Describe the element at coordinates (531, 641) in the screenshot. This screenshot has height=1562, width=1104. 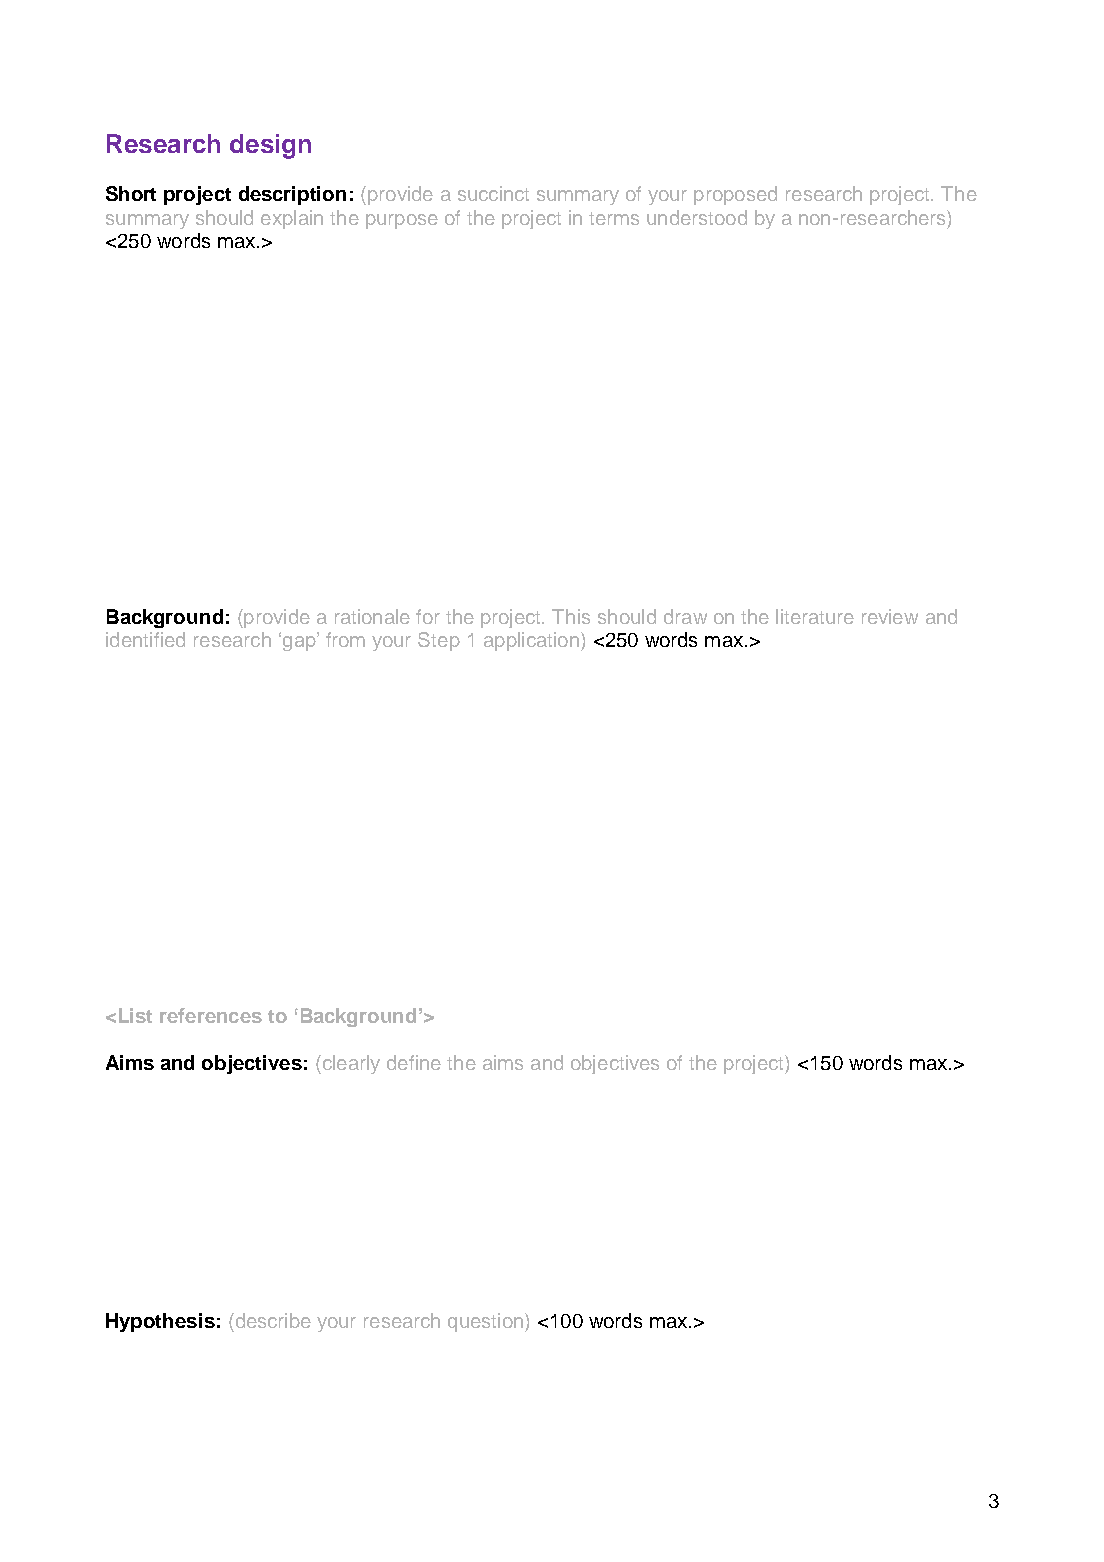
I see `application` at that location.
